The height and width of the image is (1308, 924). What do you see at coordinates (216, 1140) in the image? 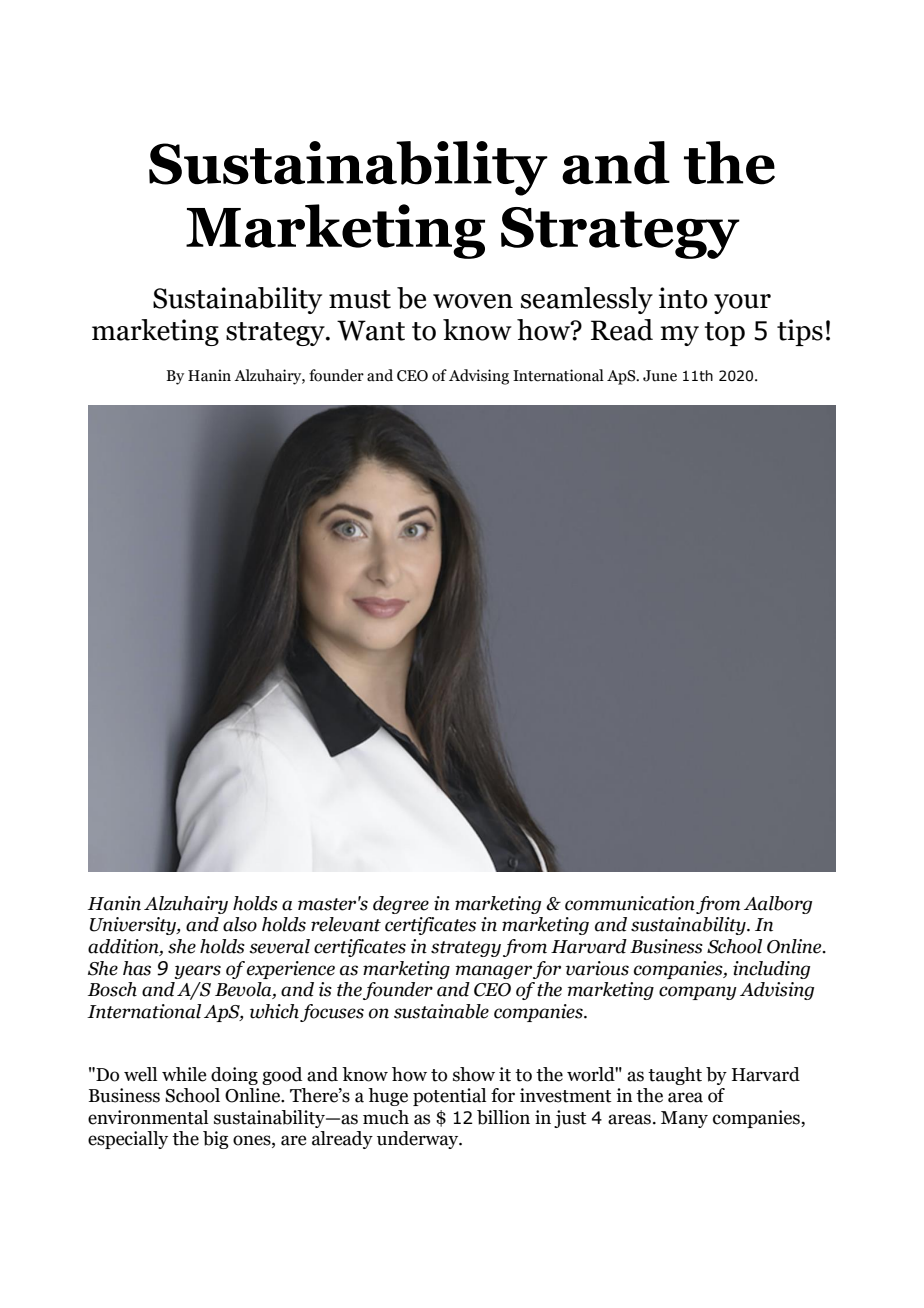
I see `big` at bounding box center [216, 1140].
